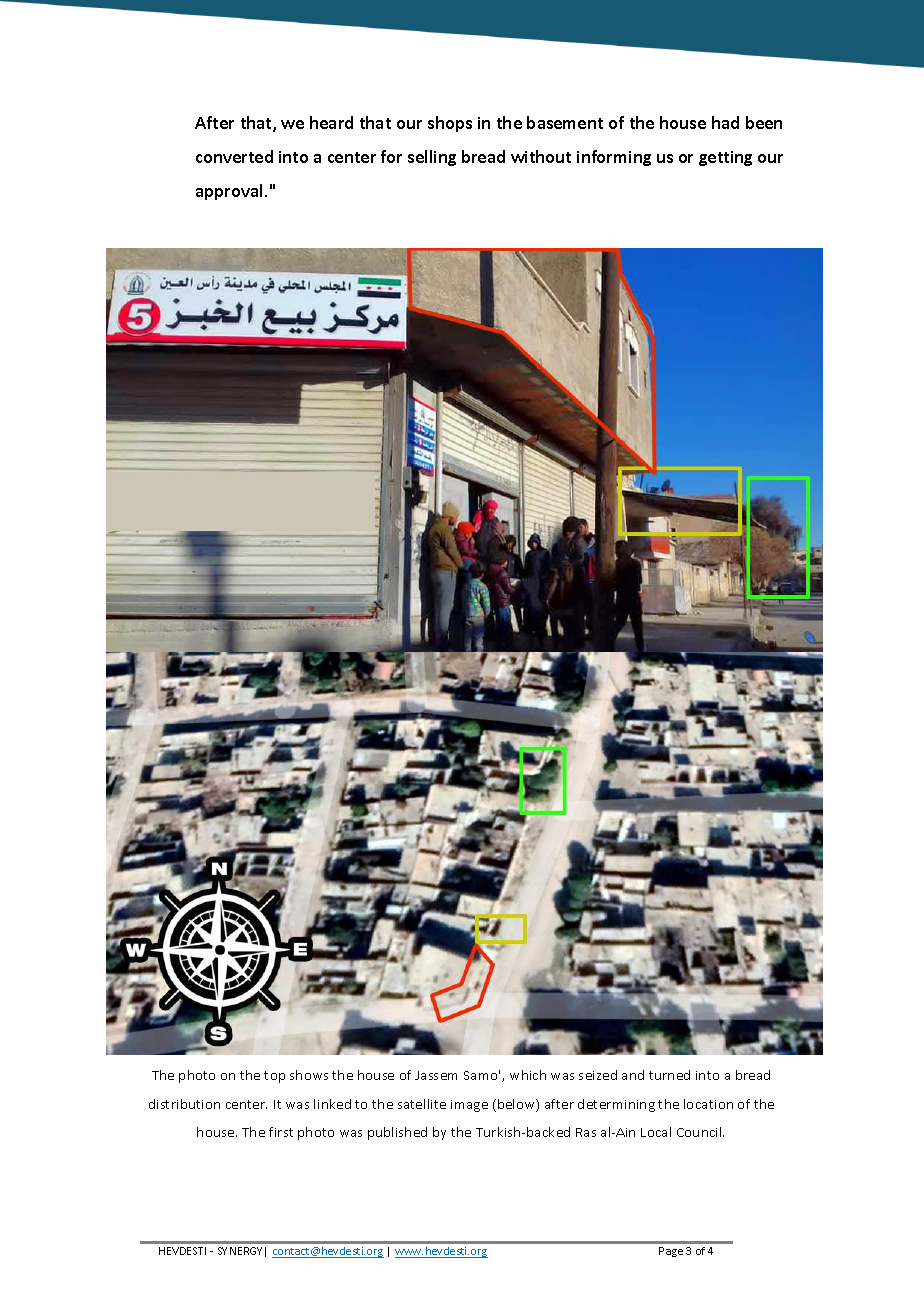  I want to click on which, so click(528, 1075).
